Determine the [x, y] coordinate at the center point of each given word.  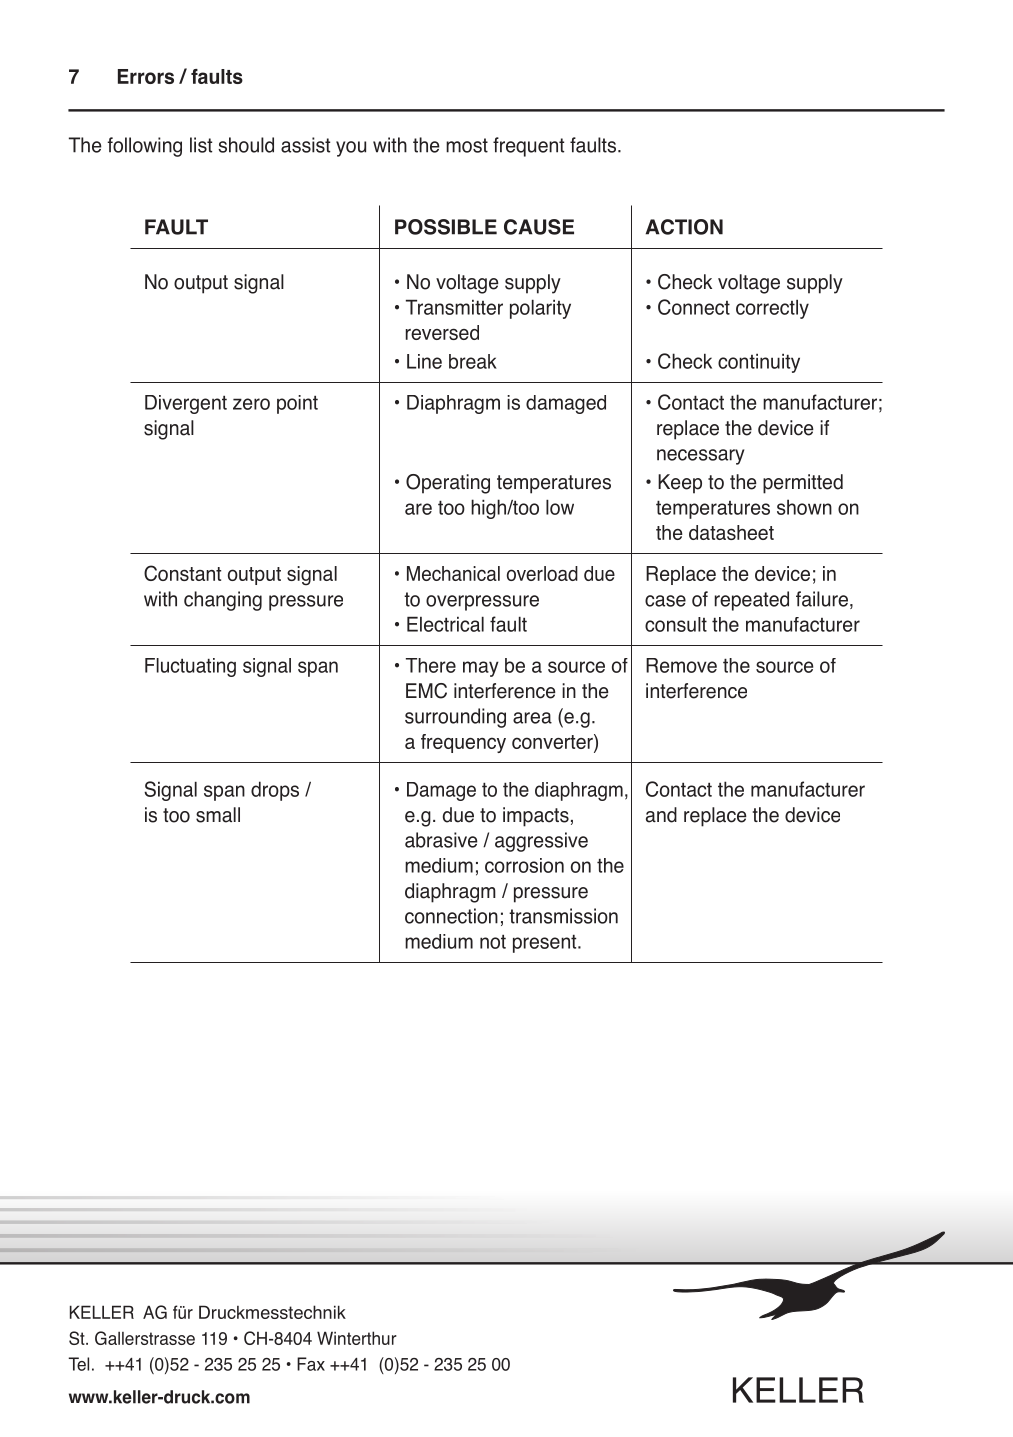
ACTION [684, 227]
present [546, 943]
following [144, 147]
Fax [311, 1364]
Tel [78, 1364]
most [467, 145]
